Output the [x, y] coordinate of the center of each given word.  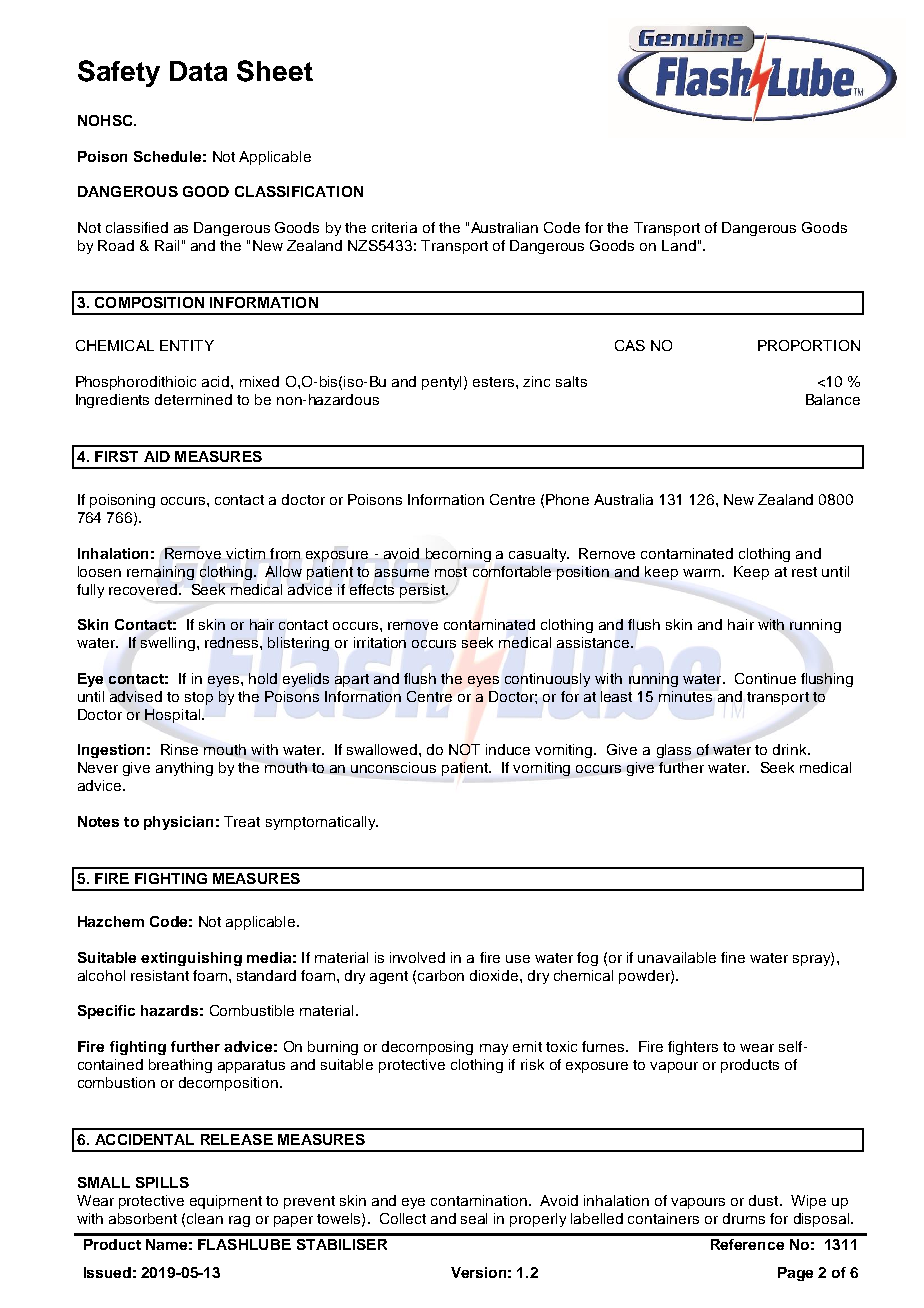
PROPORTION [809, 345]
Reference [747, 1244]
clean [205, 1218]
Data [198, 71]
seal [474, 1218]
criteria [394, 227]
